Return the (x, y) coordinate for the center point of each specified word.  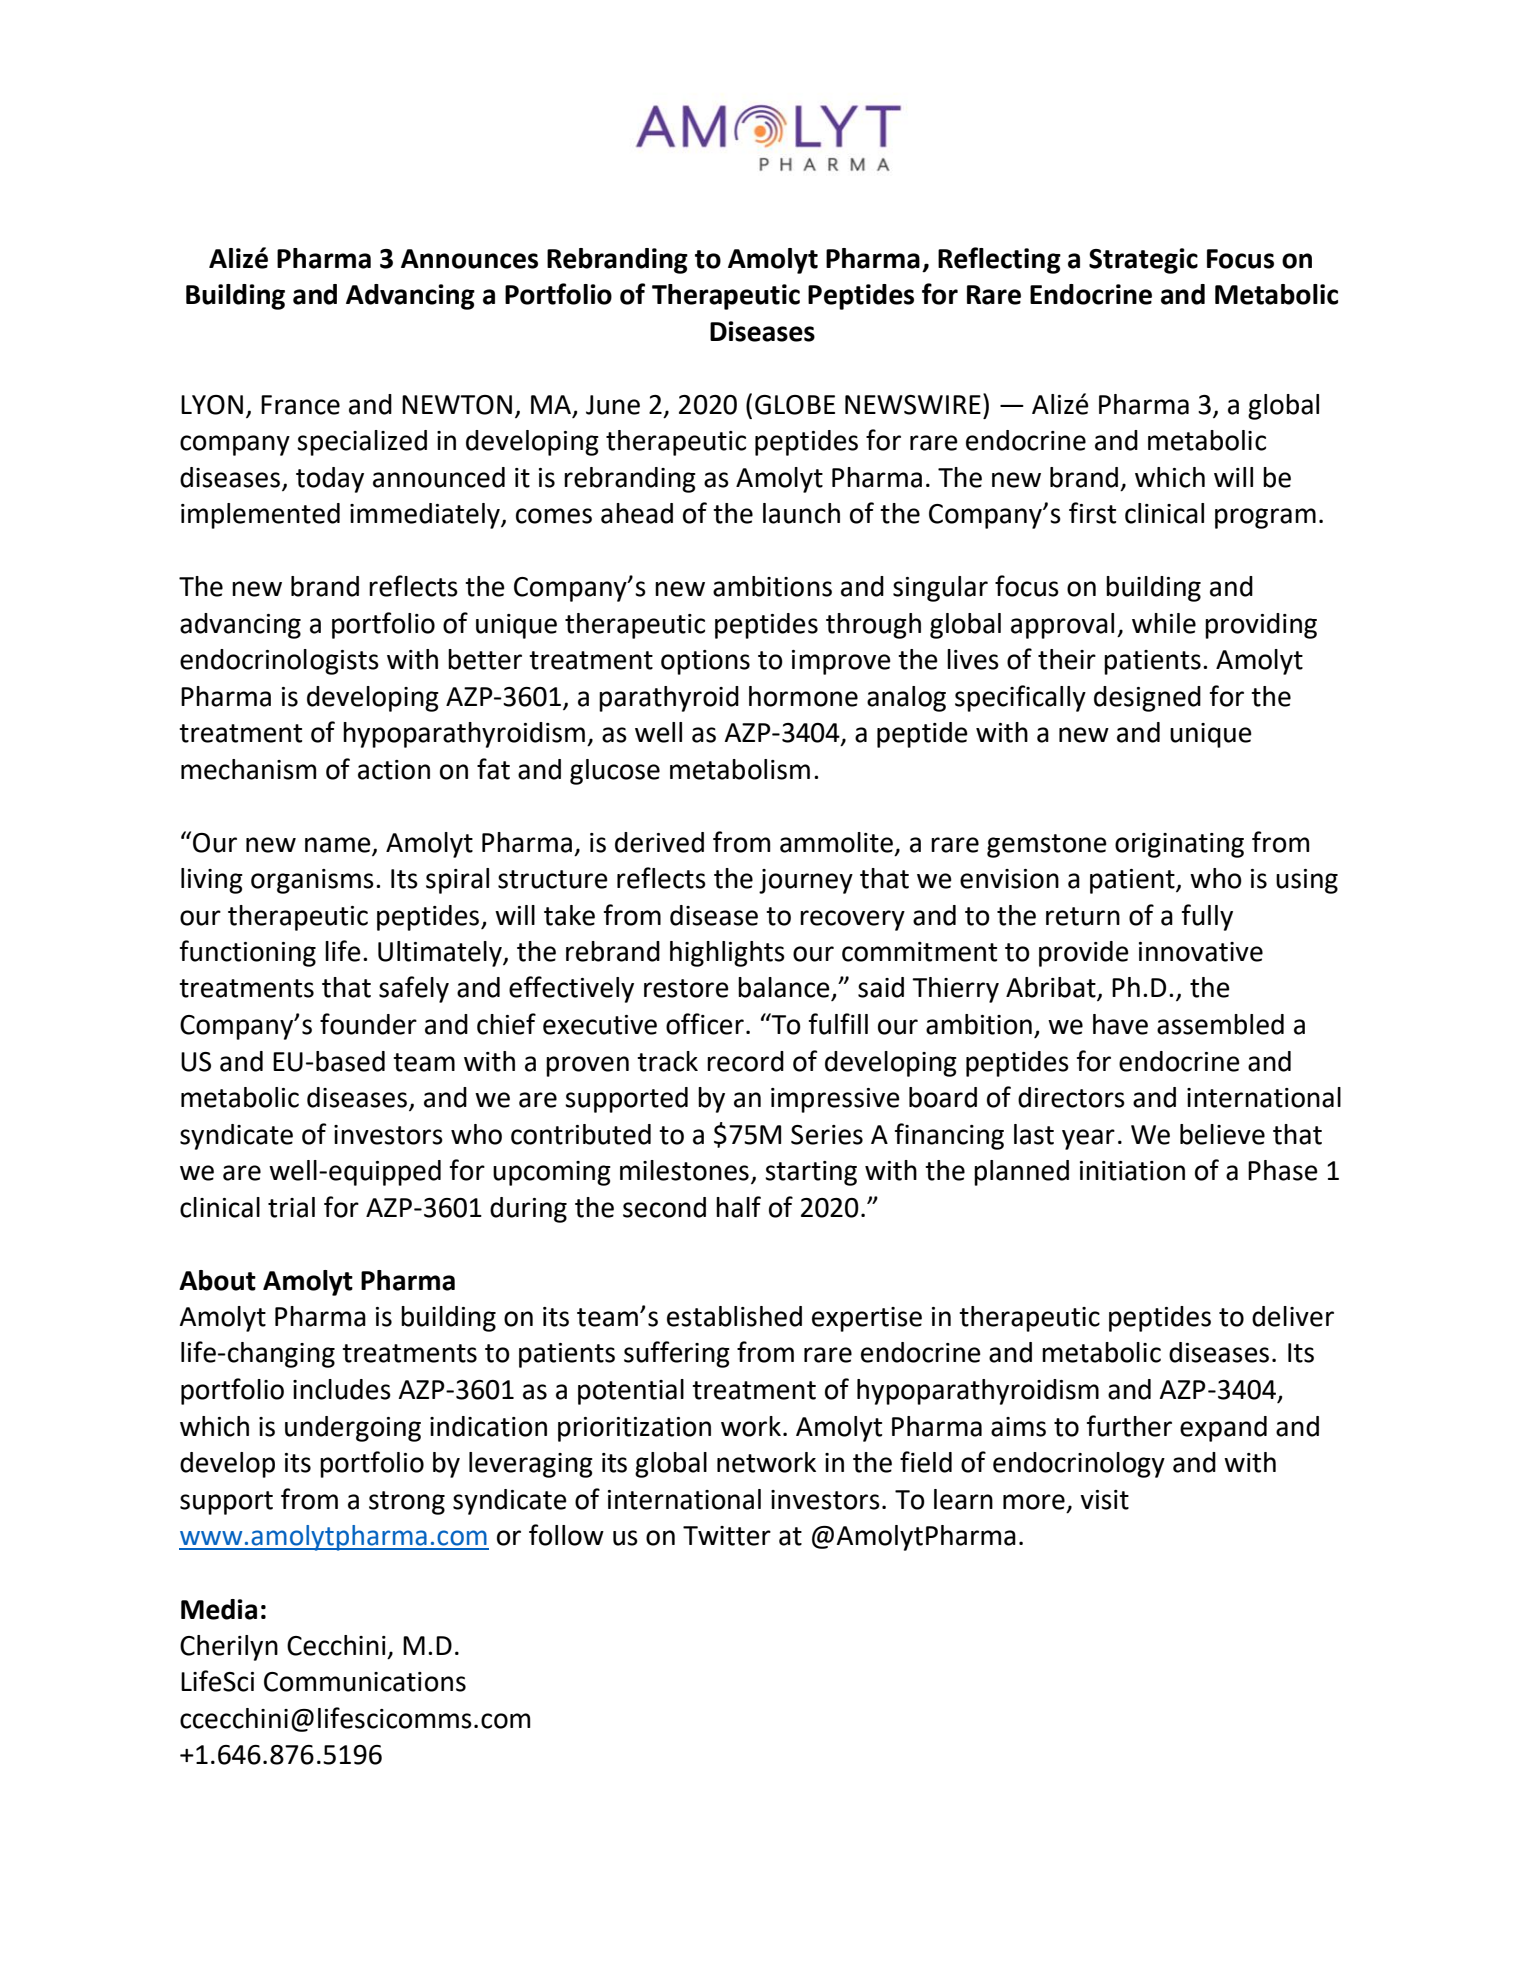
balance (785, 988)
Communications (365, 1682)
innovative (1201, 952)
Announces (469, 259)
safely (414, 989)
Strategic (1143, 261)
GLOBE (795, 405)
